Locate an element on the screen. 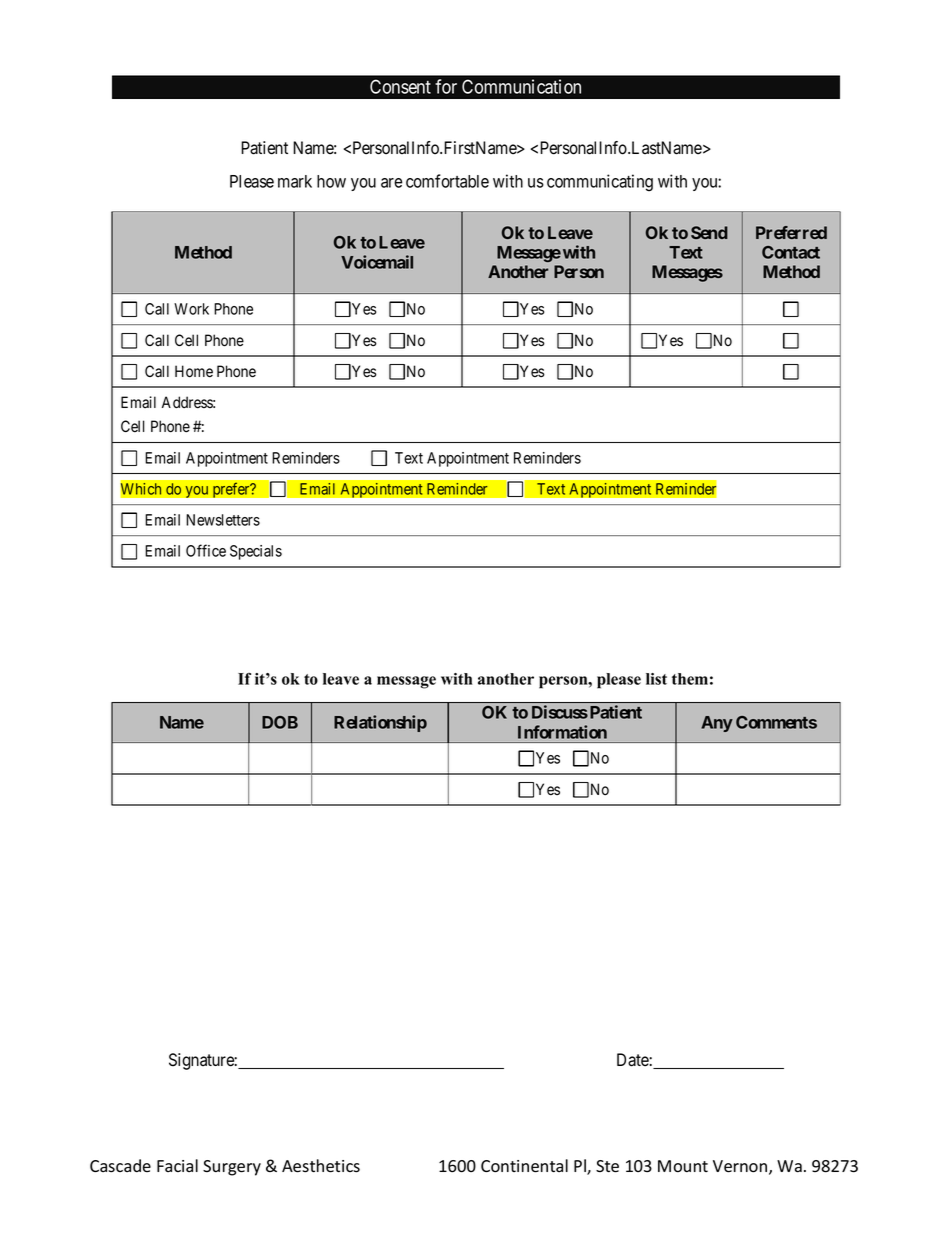 The image size is (952, 1233). DOB is located at coordinates (280, 722).
